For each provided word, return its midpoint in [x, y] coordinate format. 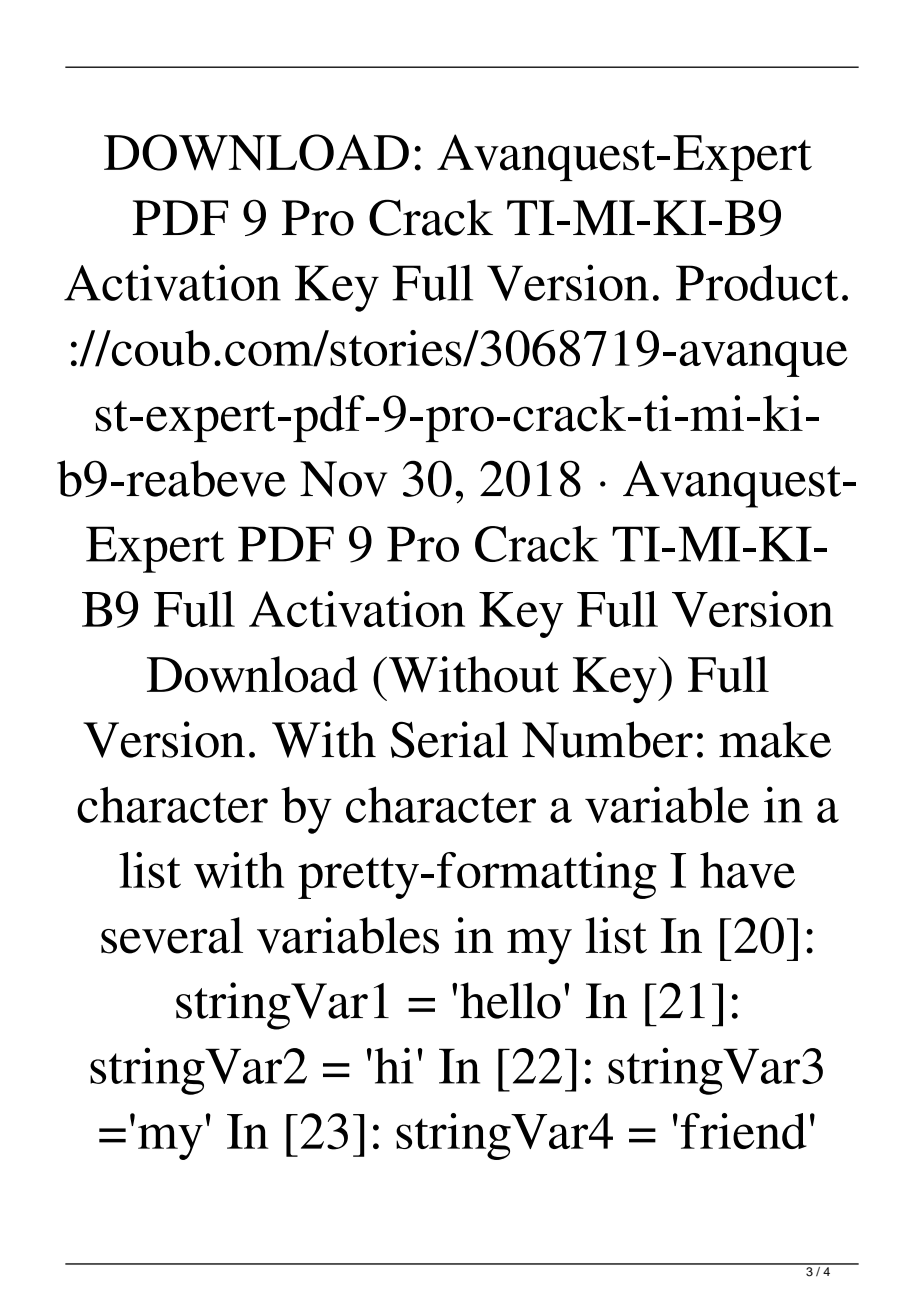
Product [757, 282]
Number [607, 739]
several [172, 935]
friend [744, 1131]
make [775, 739]
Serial [449, 739]
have [747, 870]
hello [510, 1000]
